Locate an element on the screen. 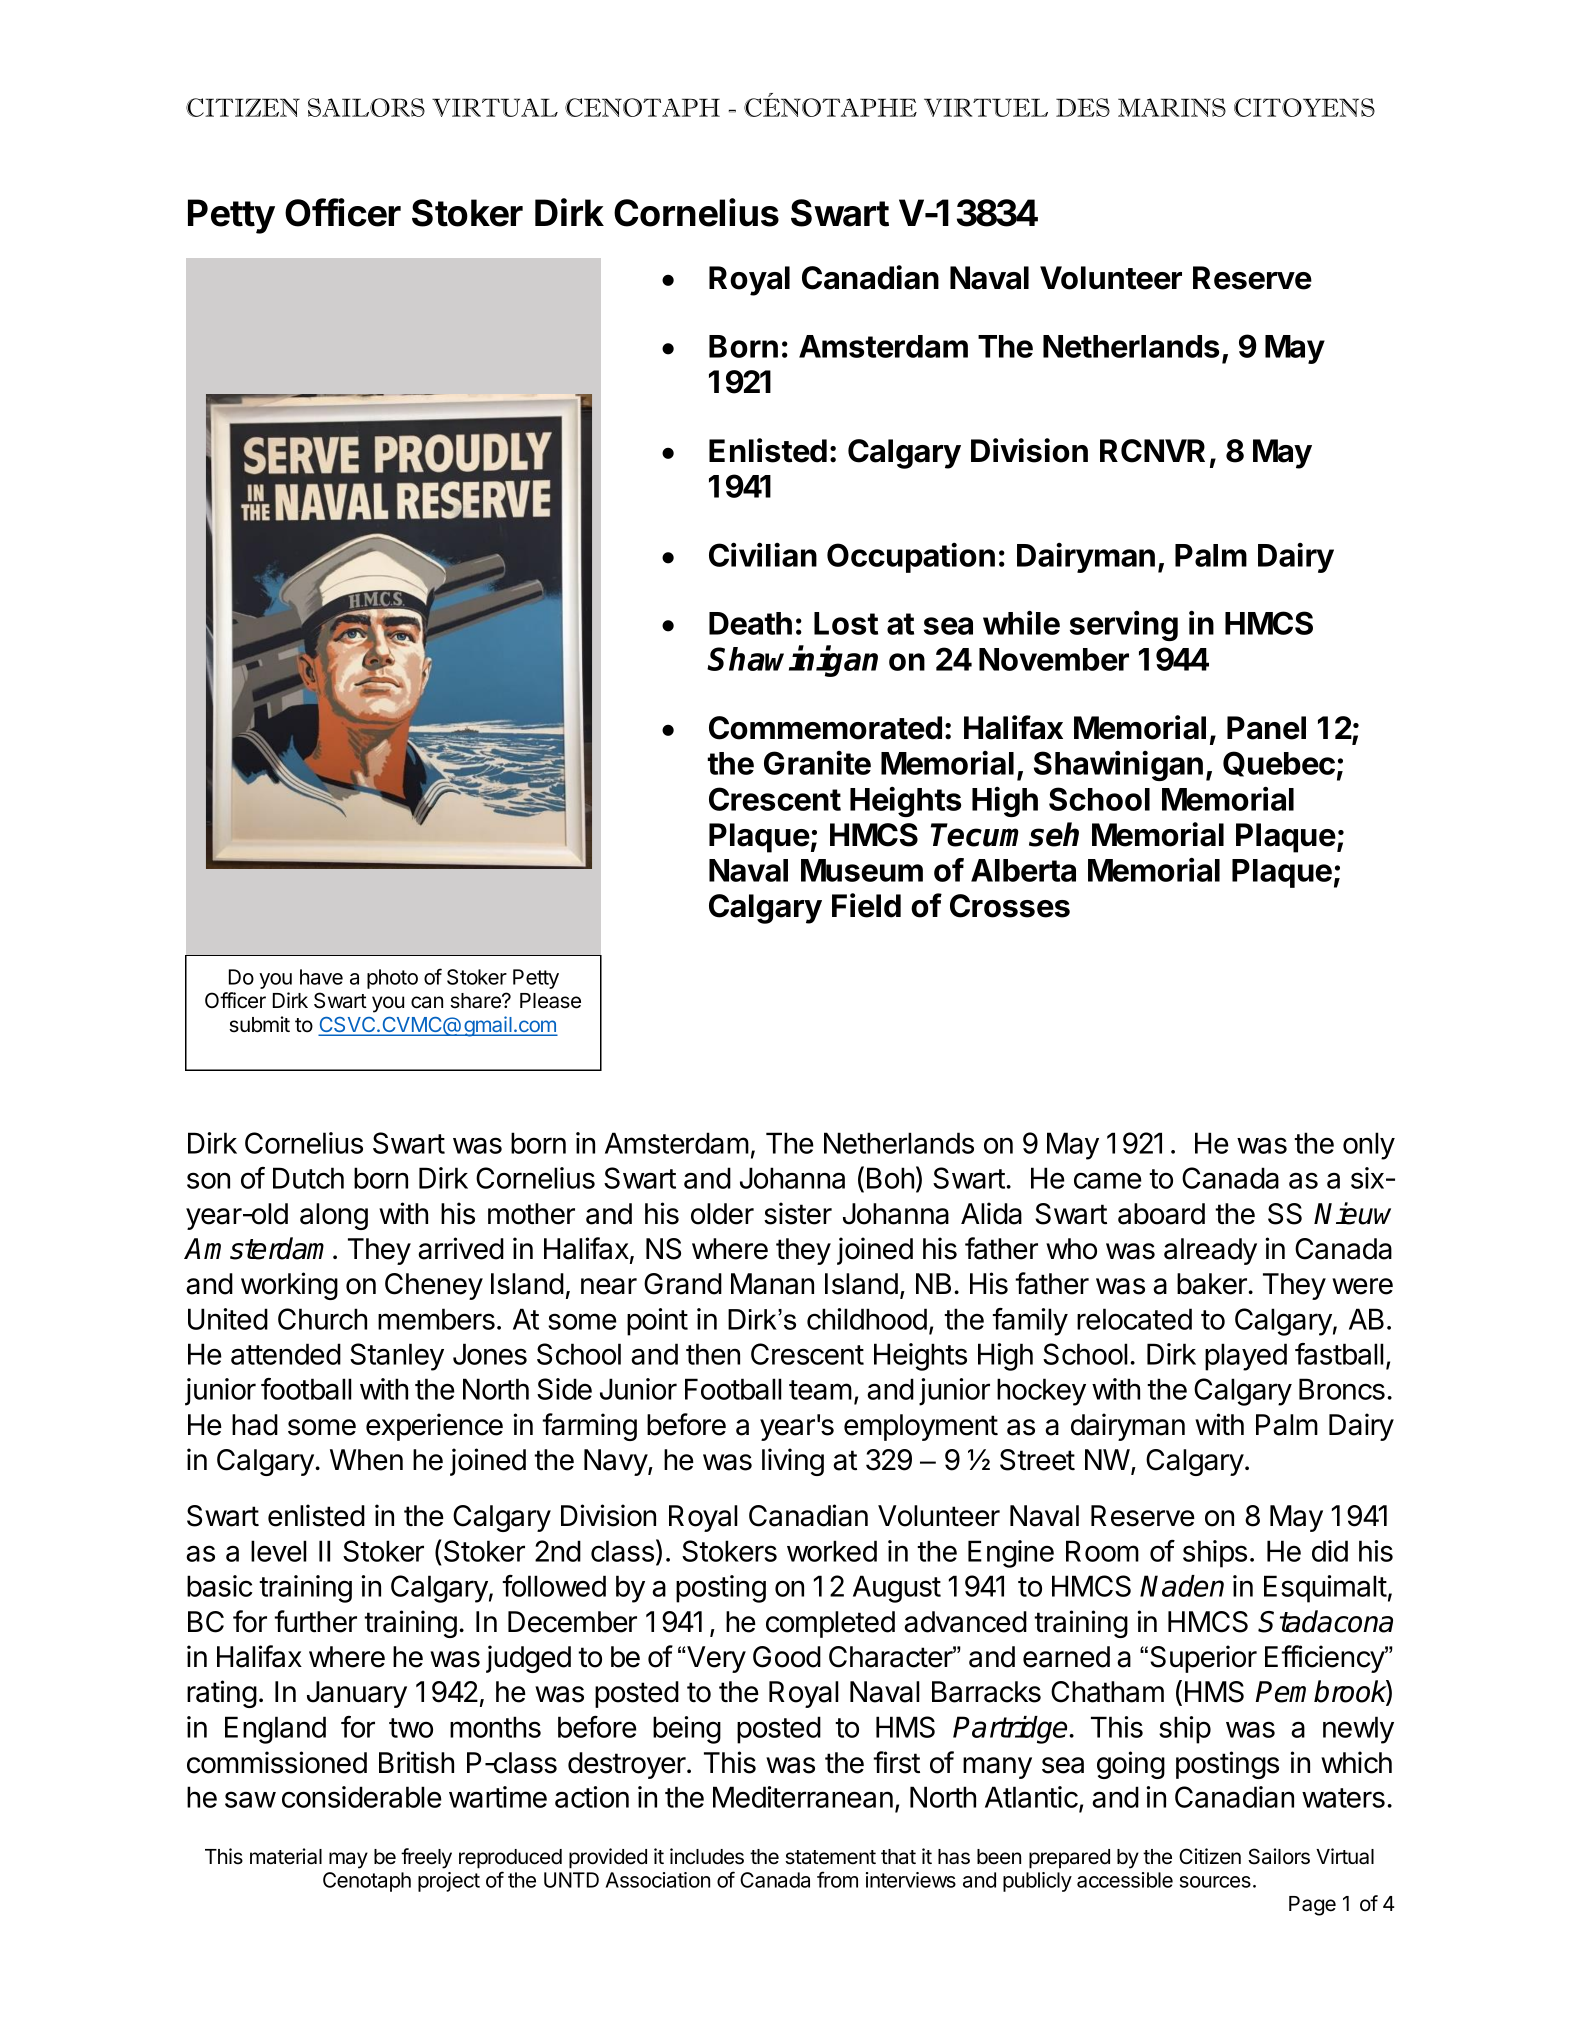 The image size is (1579, 2043). worked is located at coordinates (832, 1551).
